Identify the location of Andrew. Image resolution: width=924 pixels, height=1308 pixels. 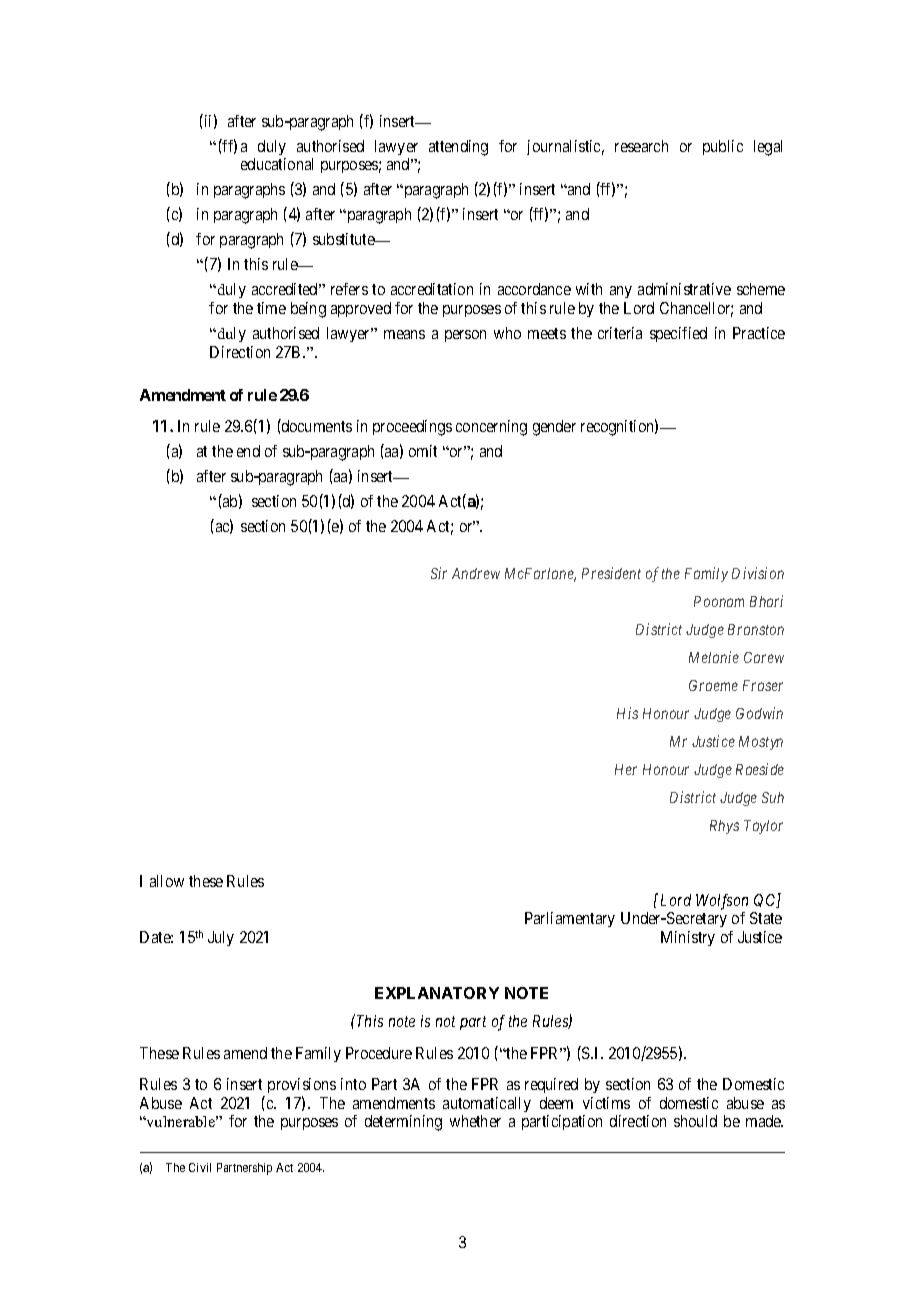
(476, 573).
